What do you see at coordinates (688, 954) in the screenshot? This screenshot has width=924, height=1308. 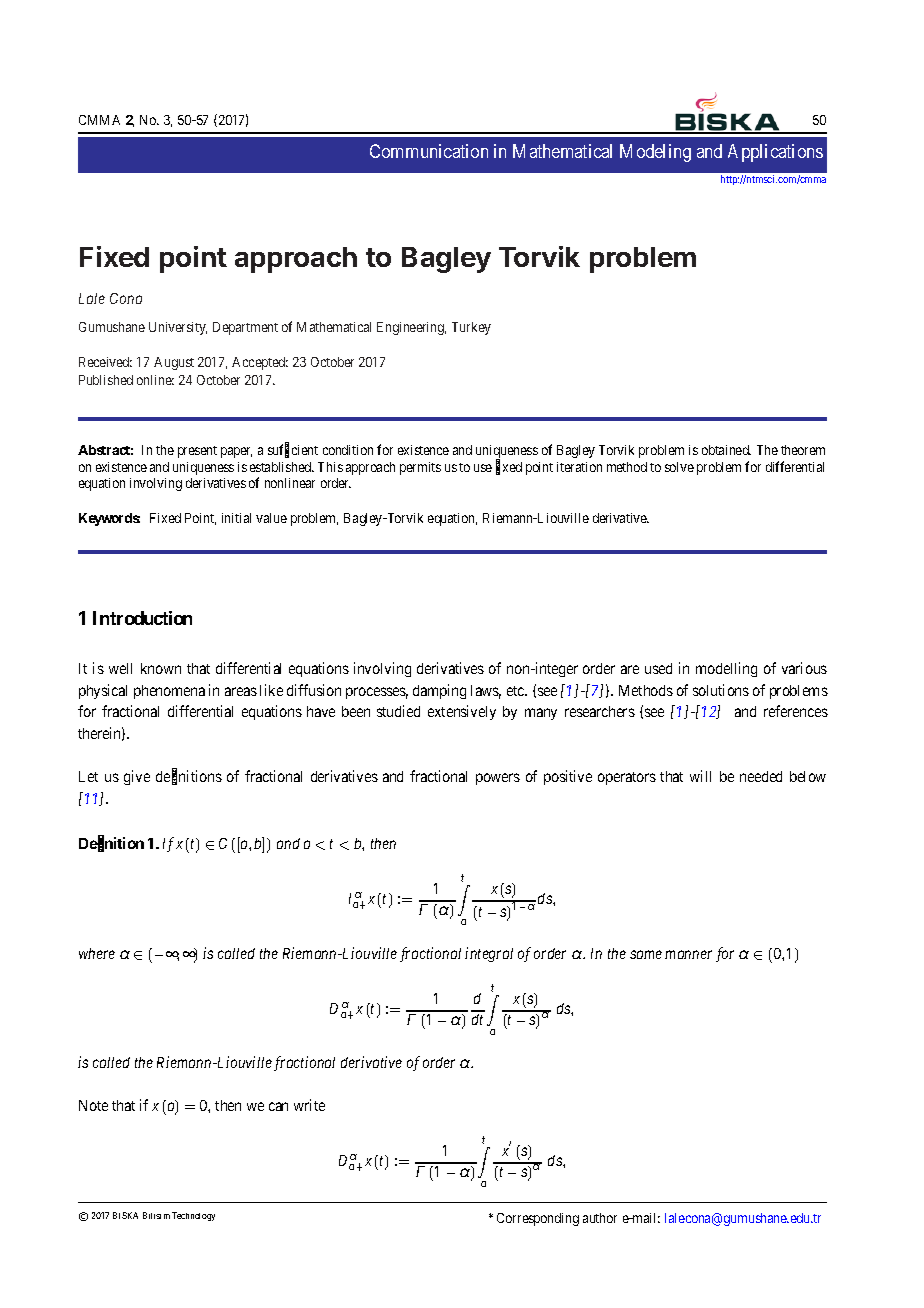 I see `manner` at bounding box center [688, 954].
